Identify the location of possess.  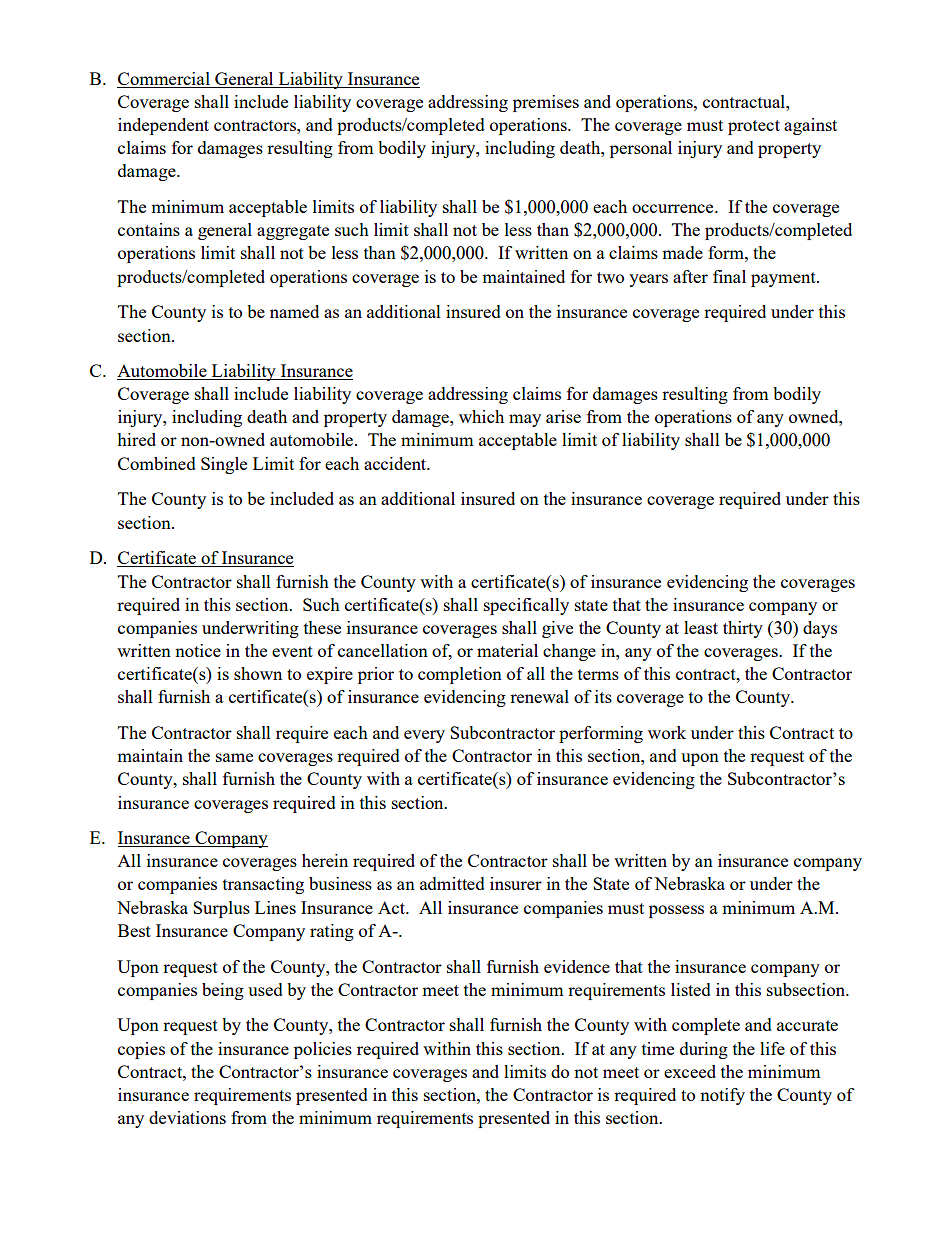
(676, 911).
